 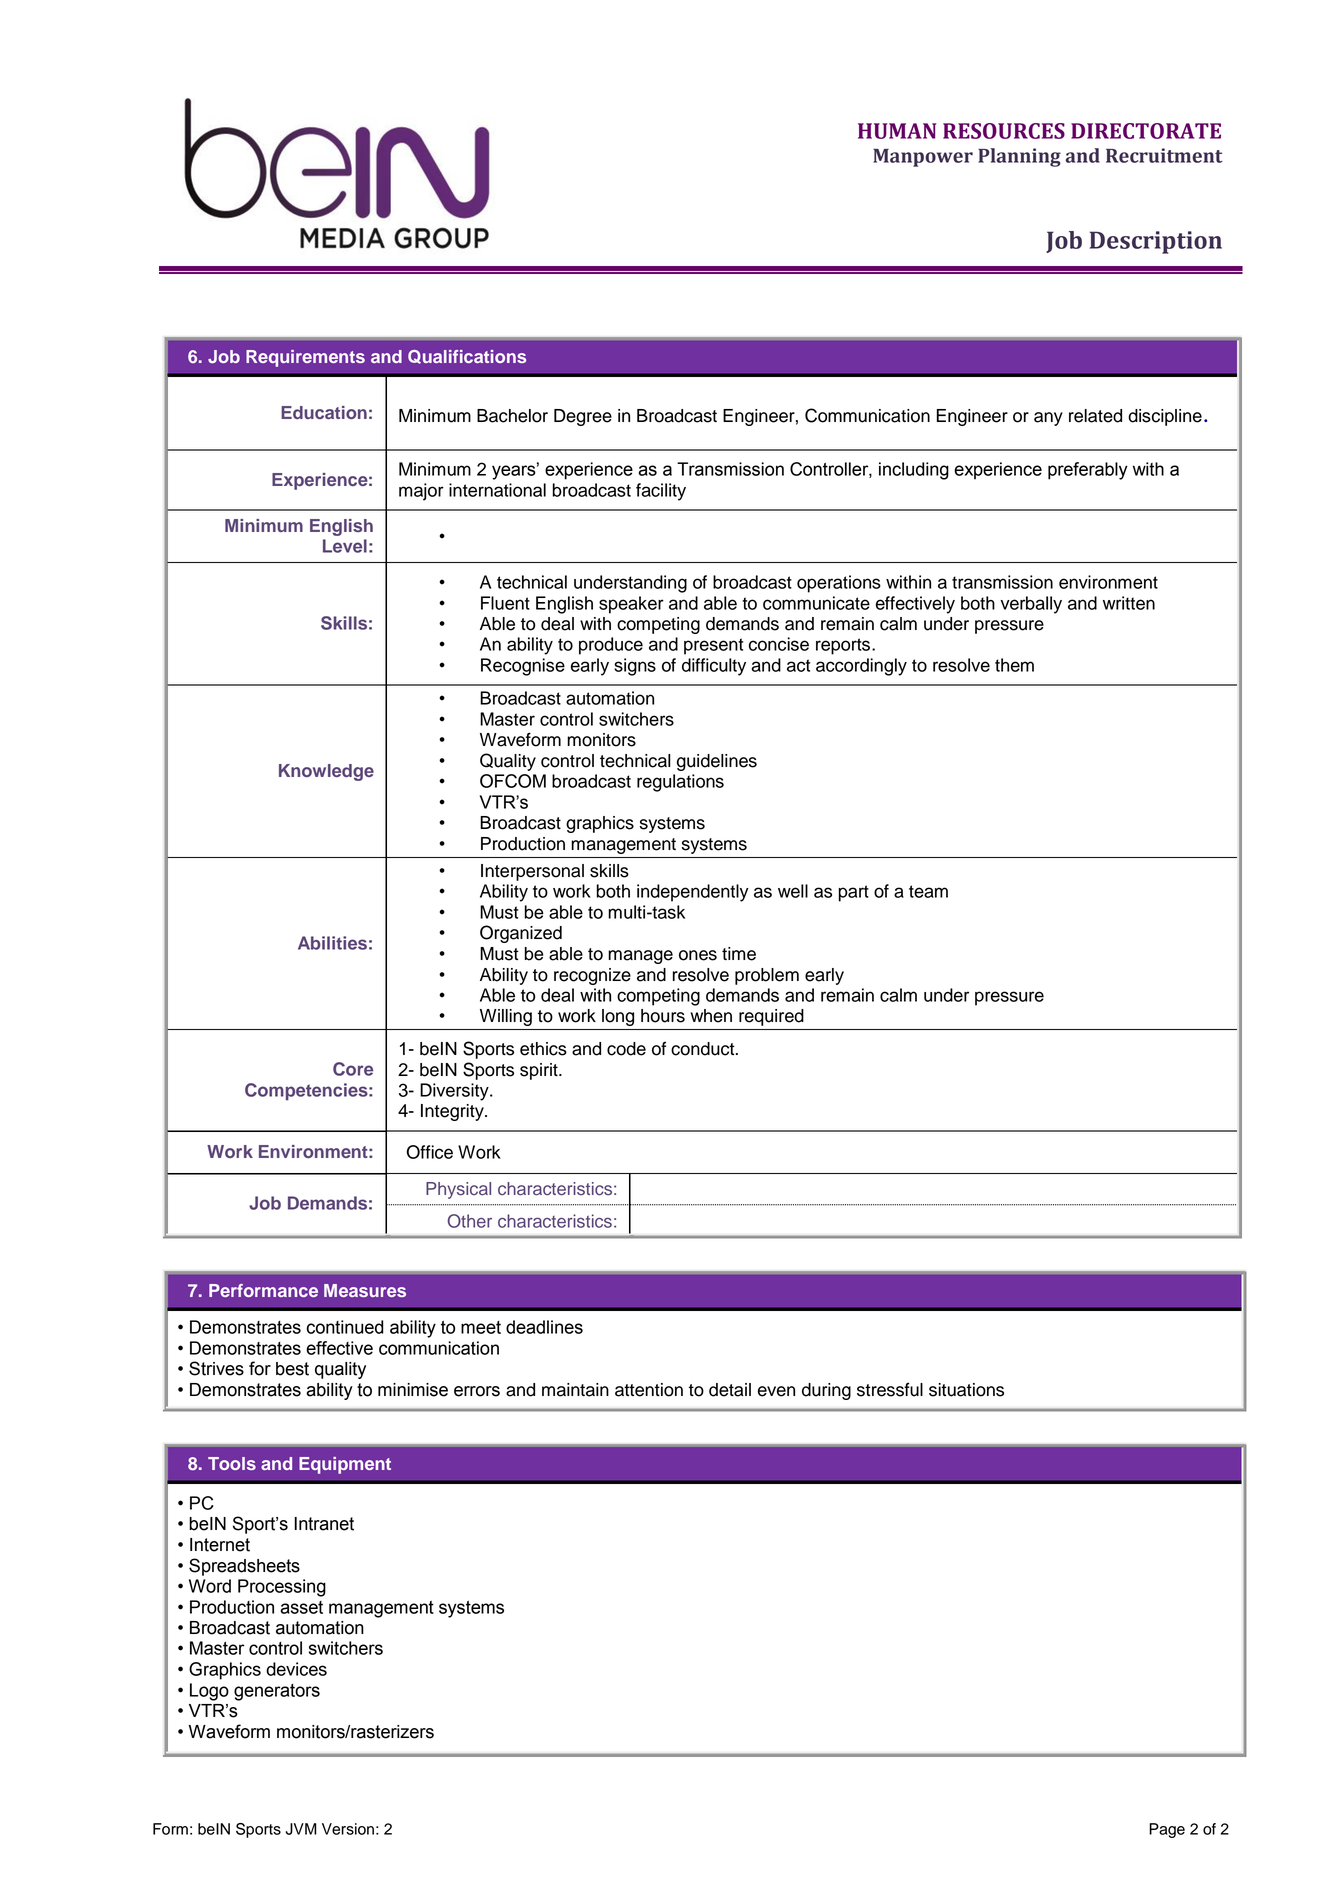 I want to click on Requirements, so click(x=305, y=358).
